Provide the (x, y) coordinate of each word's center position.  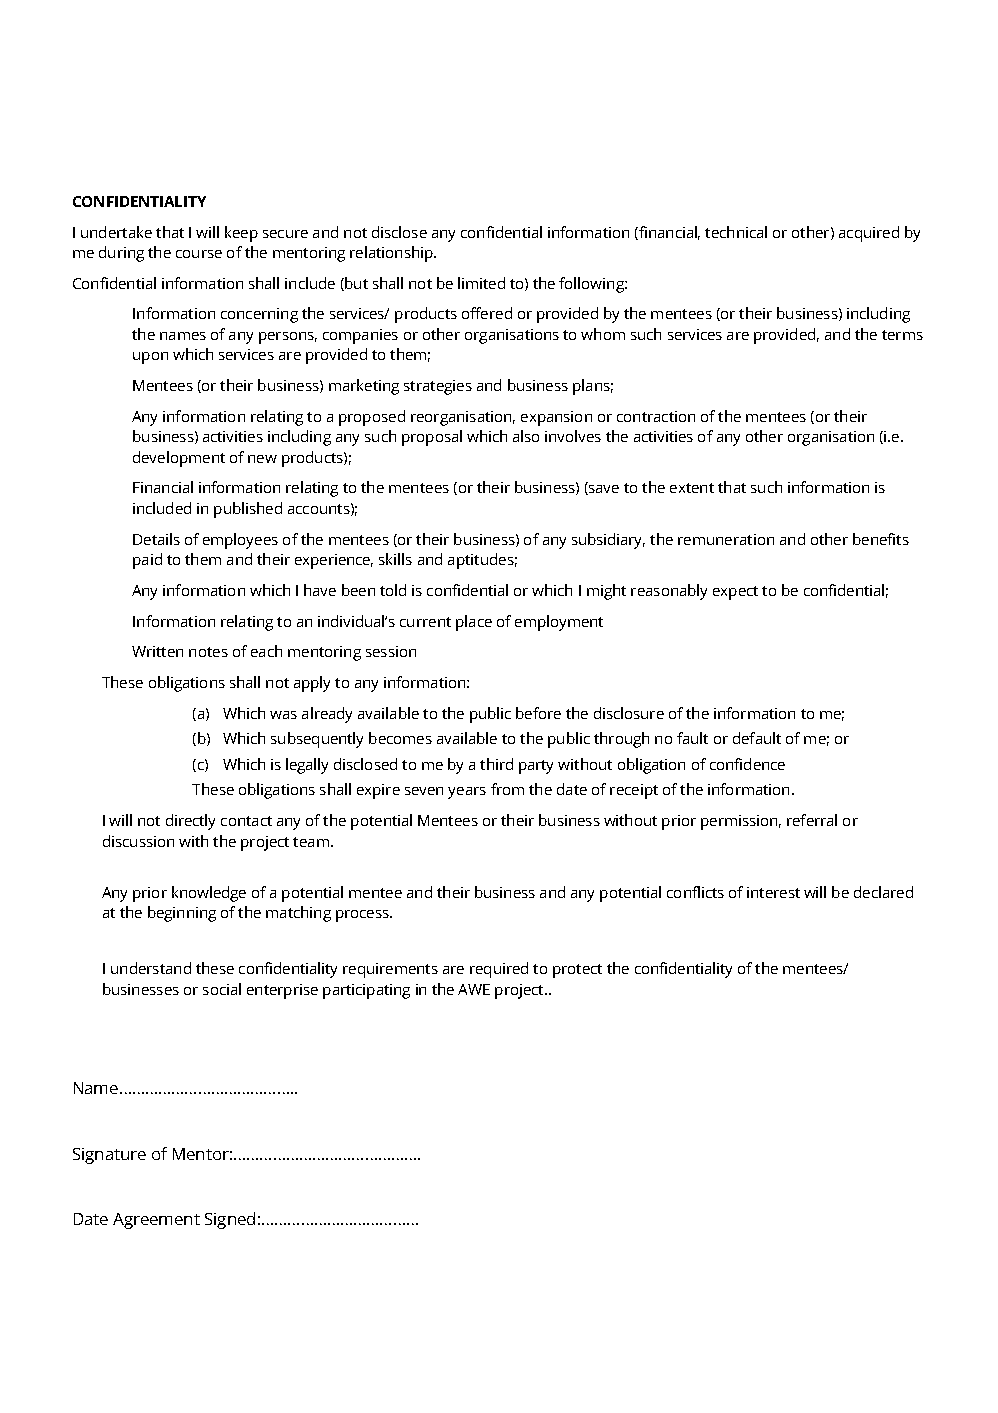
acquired (869, 234)
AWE (474, 989)
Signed (230, 1220)
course (199, 254)
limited (481, 283)
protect (577, 971)
